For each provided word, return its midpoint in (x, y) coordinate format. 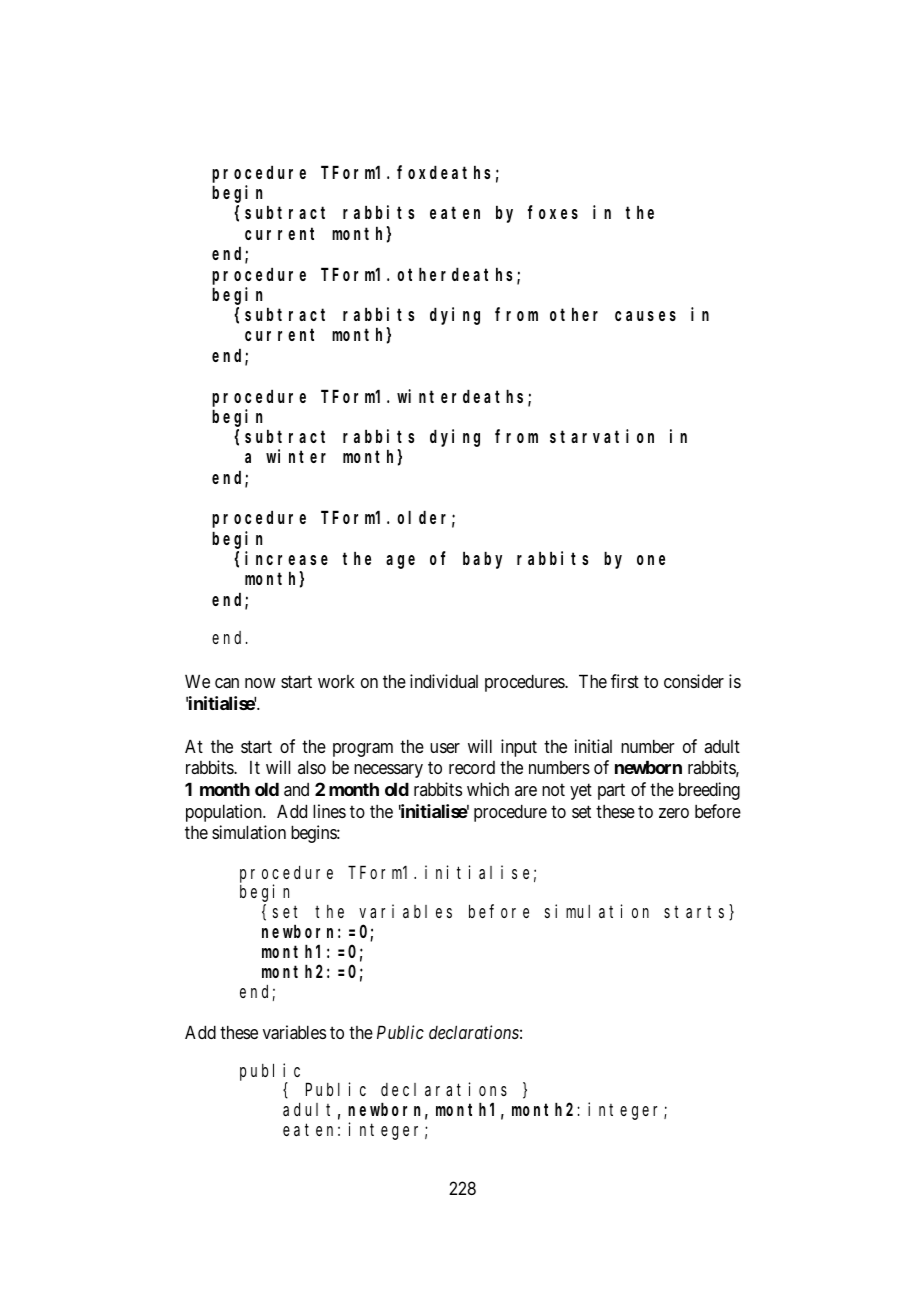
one (651, 560)
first (625, 681)
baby (482, 560)
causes (645, 316)
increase (286, 558)
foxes (553, 212)
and (296, 789)
